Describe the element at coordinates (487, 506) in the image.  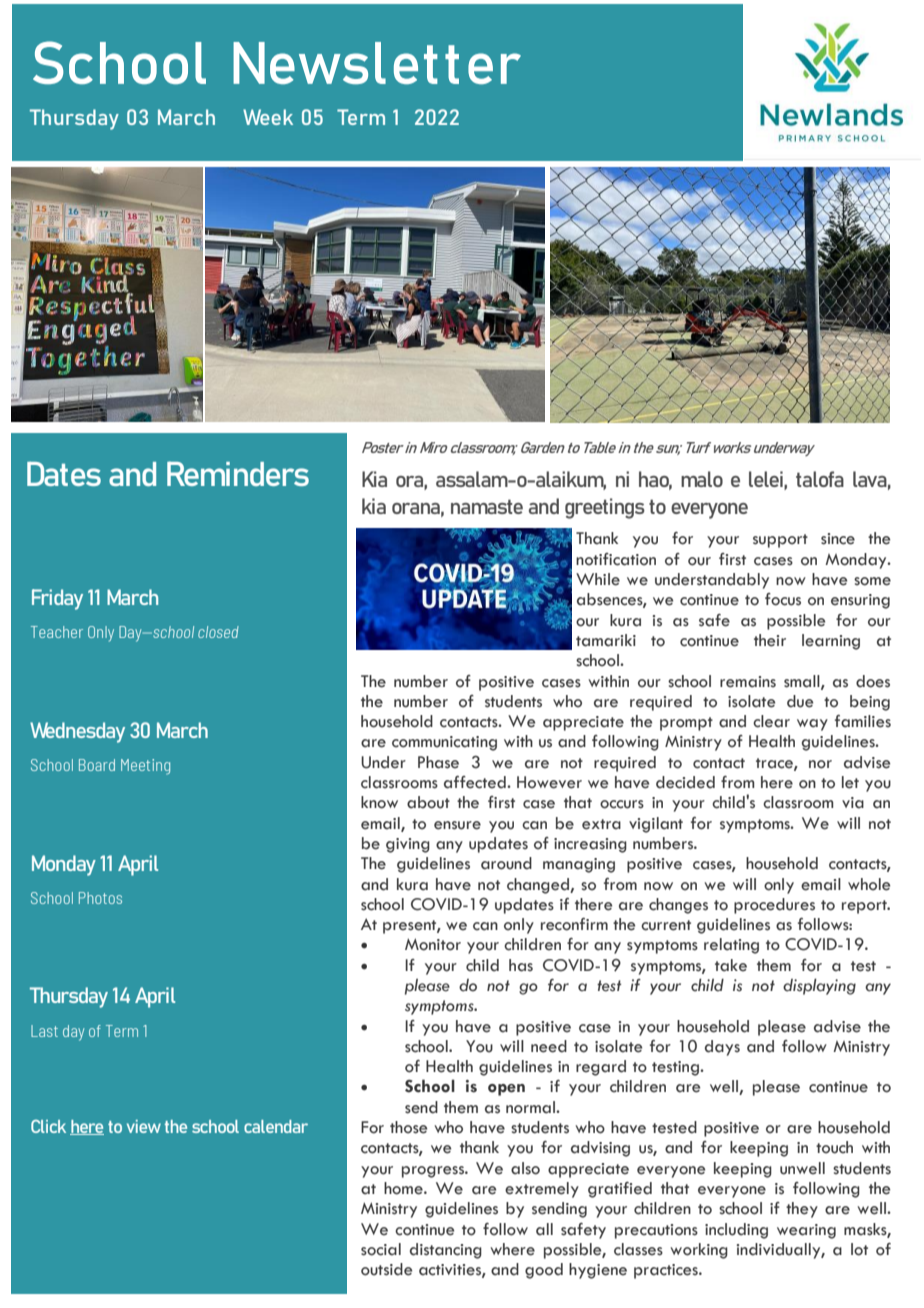
I see `namaste` at that location.
